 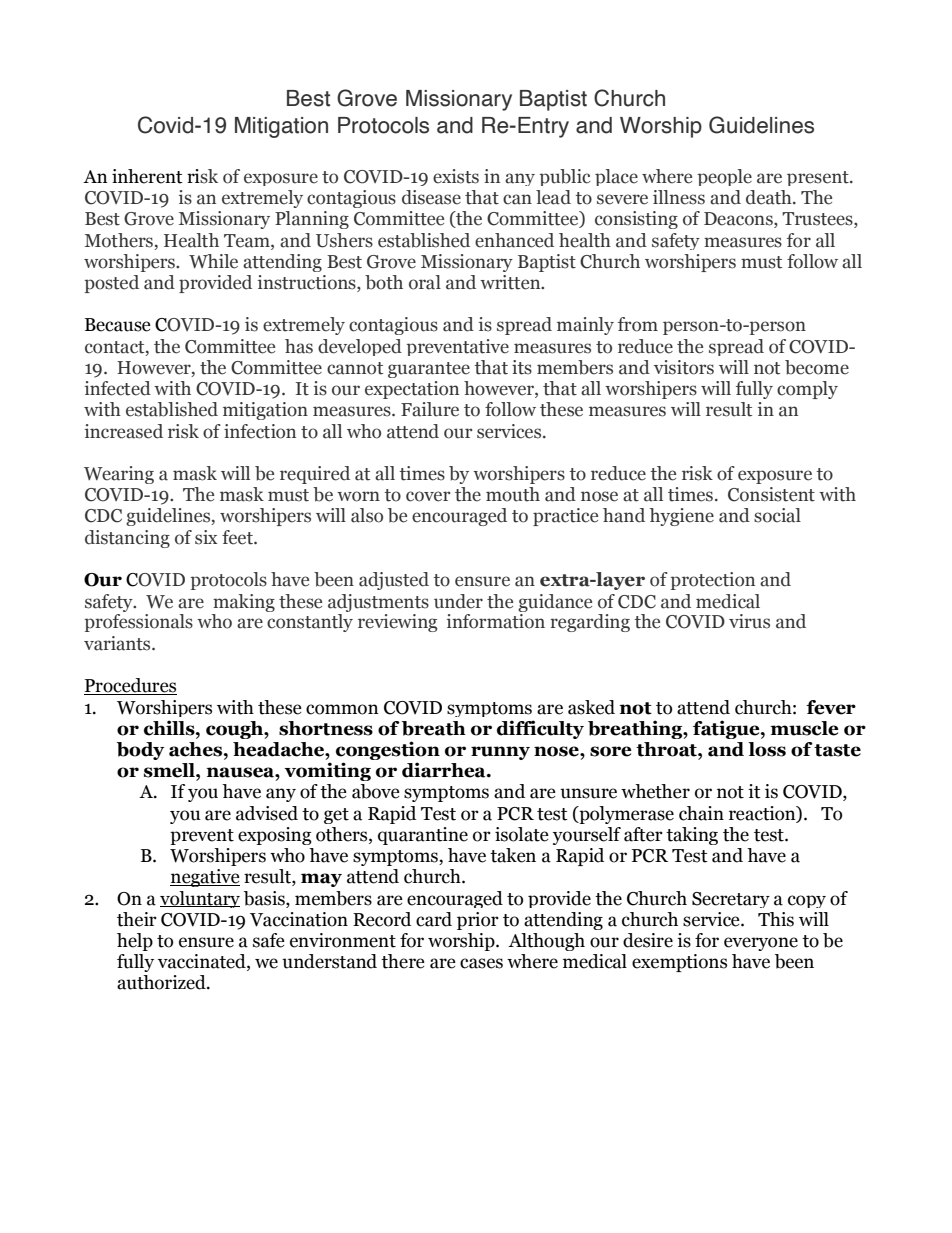 What do you see at coordinates (431, 197) in the page?
I see `disease` at bounding box center [431, 197].
